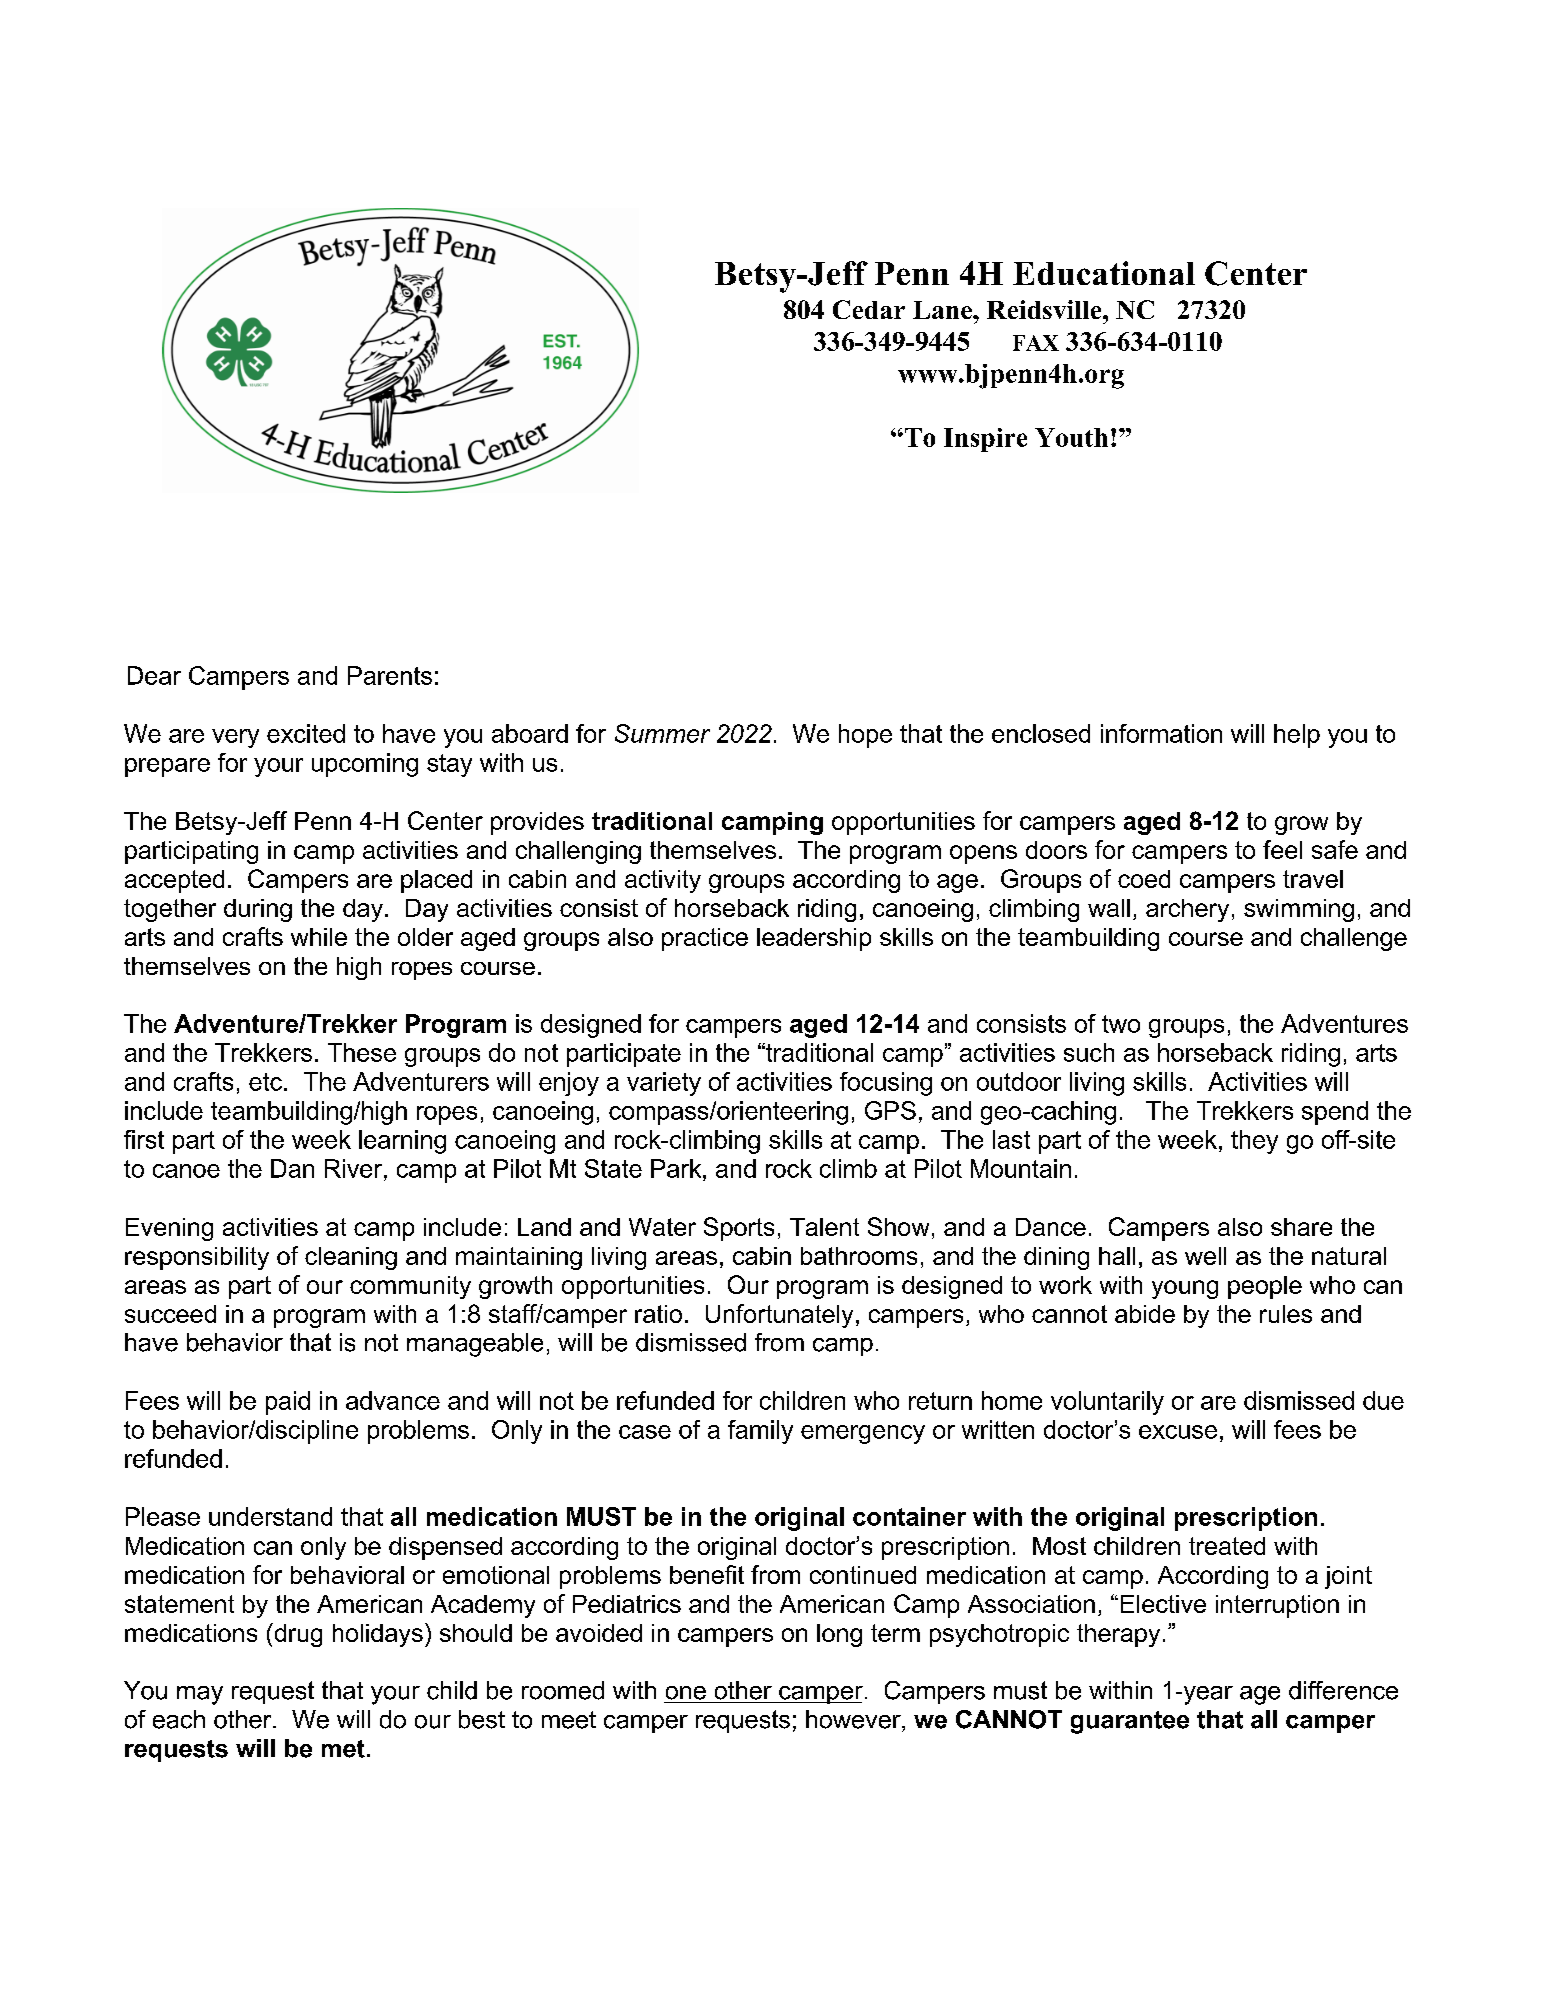 The image size is (1543, 1997). What do you see at coordinates (1297, 736) in the page?
I see `help` at bounding box center [1297, 736].
